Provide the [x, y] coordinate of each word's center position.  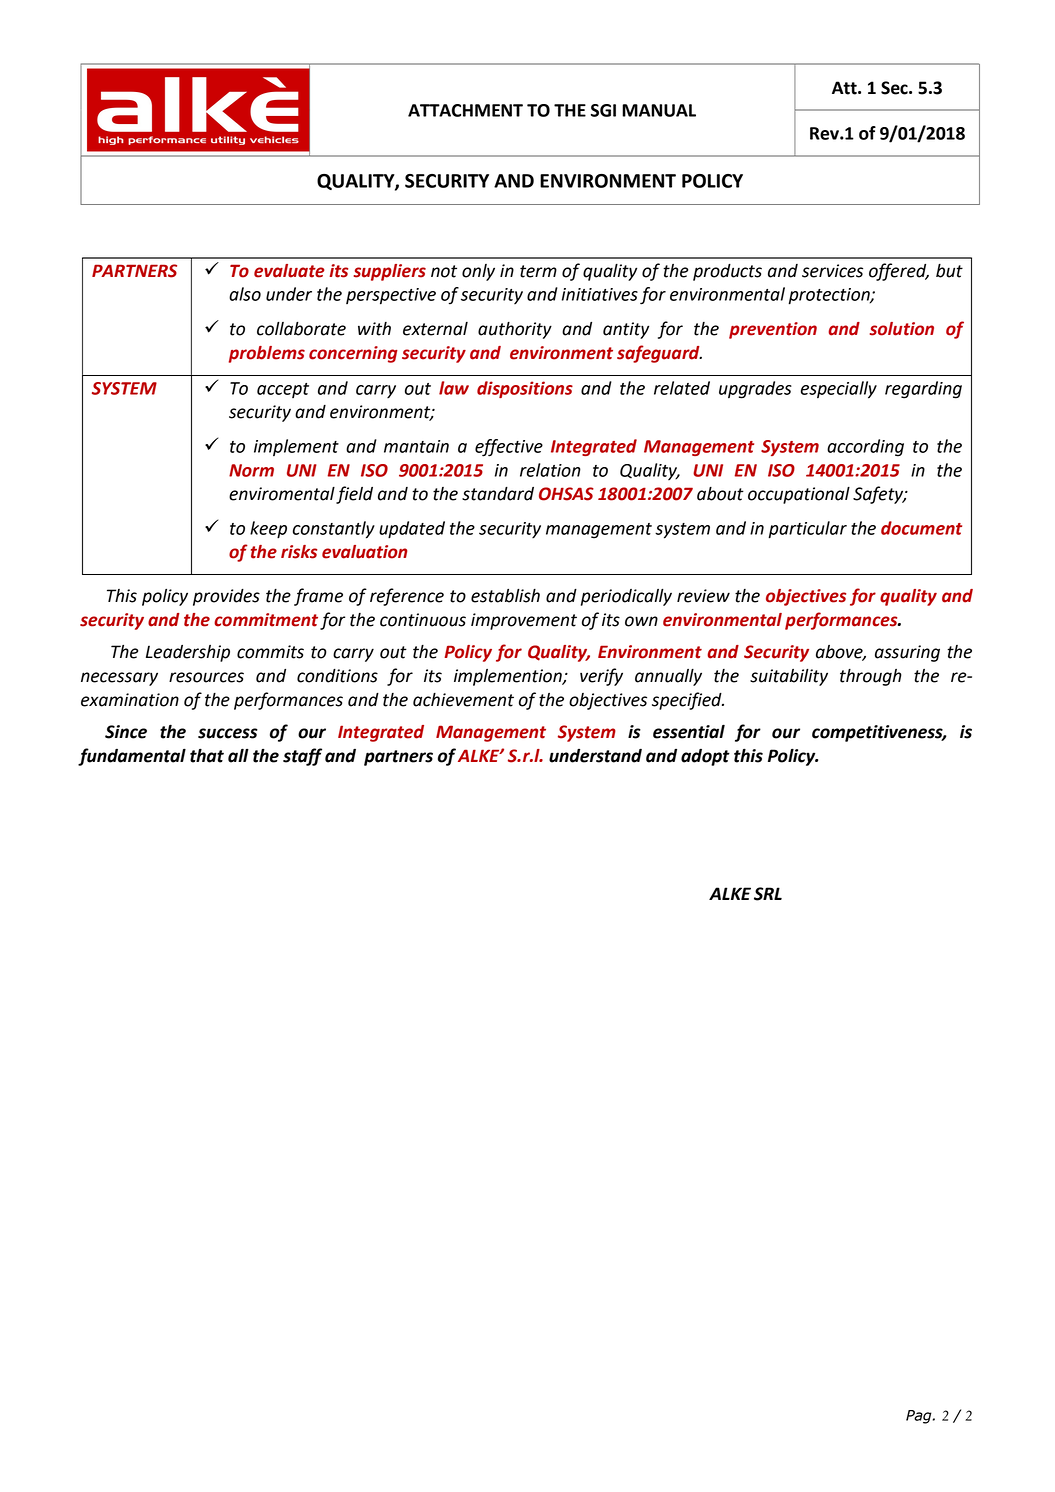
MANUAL [659, 110]
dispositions [525, 389]
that [207, 755]
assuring [907, 653]
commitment [266, 620]
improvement [524, 621]
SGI [603, 110]
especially [839, 390]
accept [283, 390]
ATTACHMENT [465, 110]
